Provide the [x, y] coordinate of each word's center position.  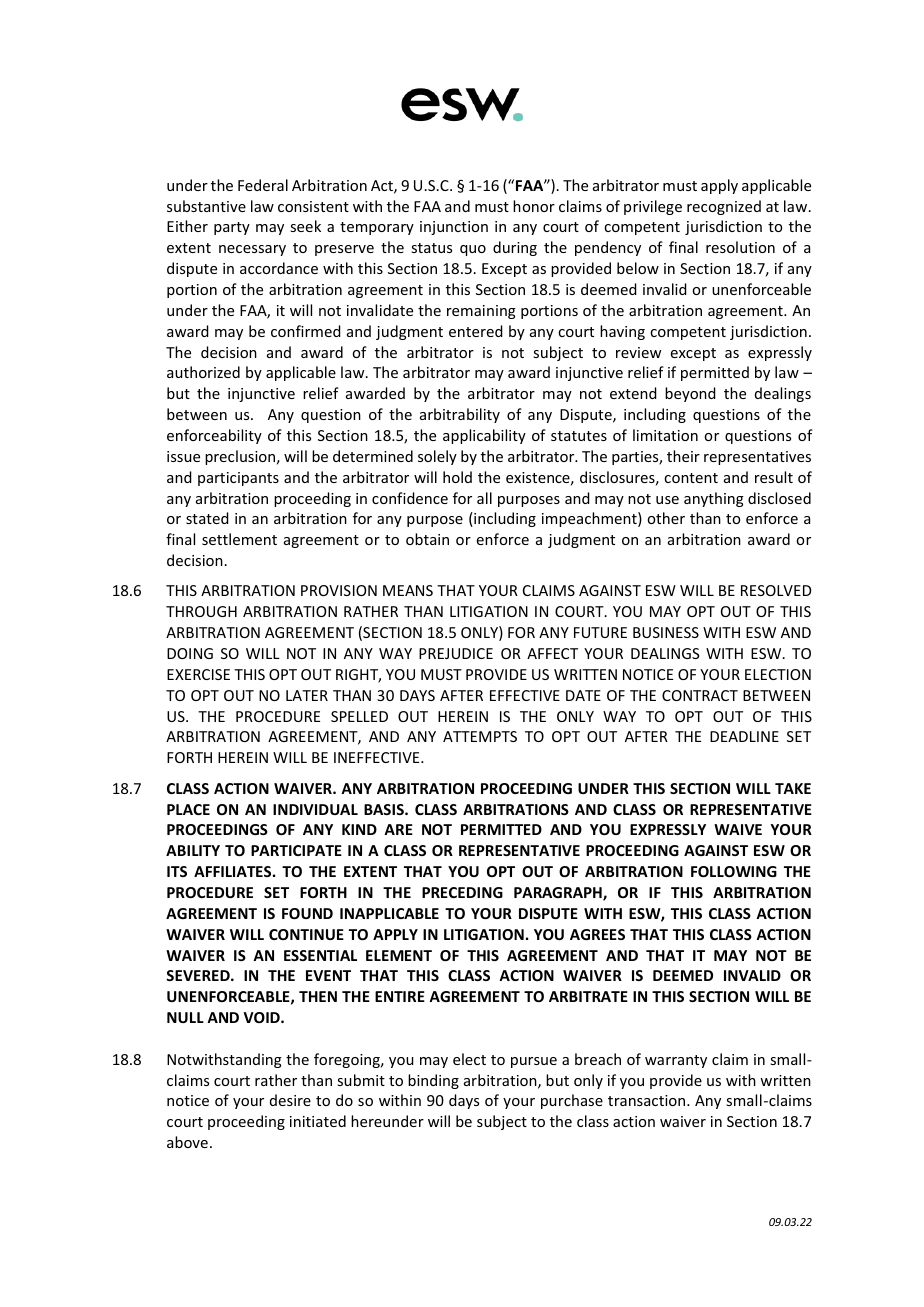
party [232, 228]
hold [457, 477]
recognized [724, 207]
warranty [676, 1061]
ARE [398, 829]
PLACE [188, 809]
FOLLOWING [734, 871]
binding [433, 1081]
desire [290, 1100]
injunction [454, 228]
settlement [239, 539]
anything [714, 499]
